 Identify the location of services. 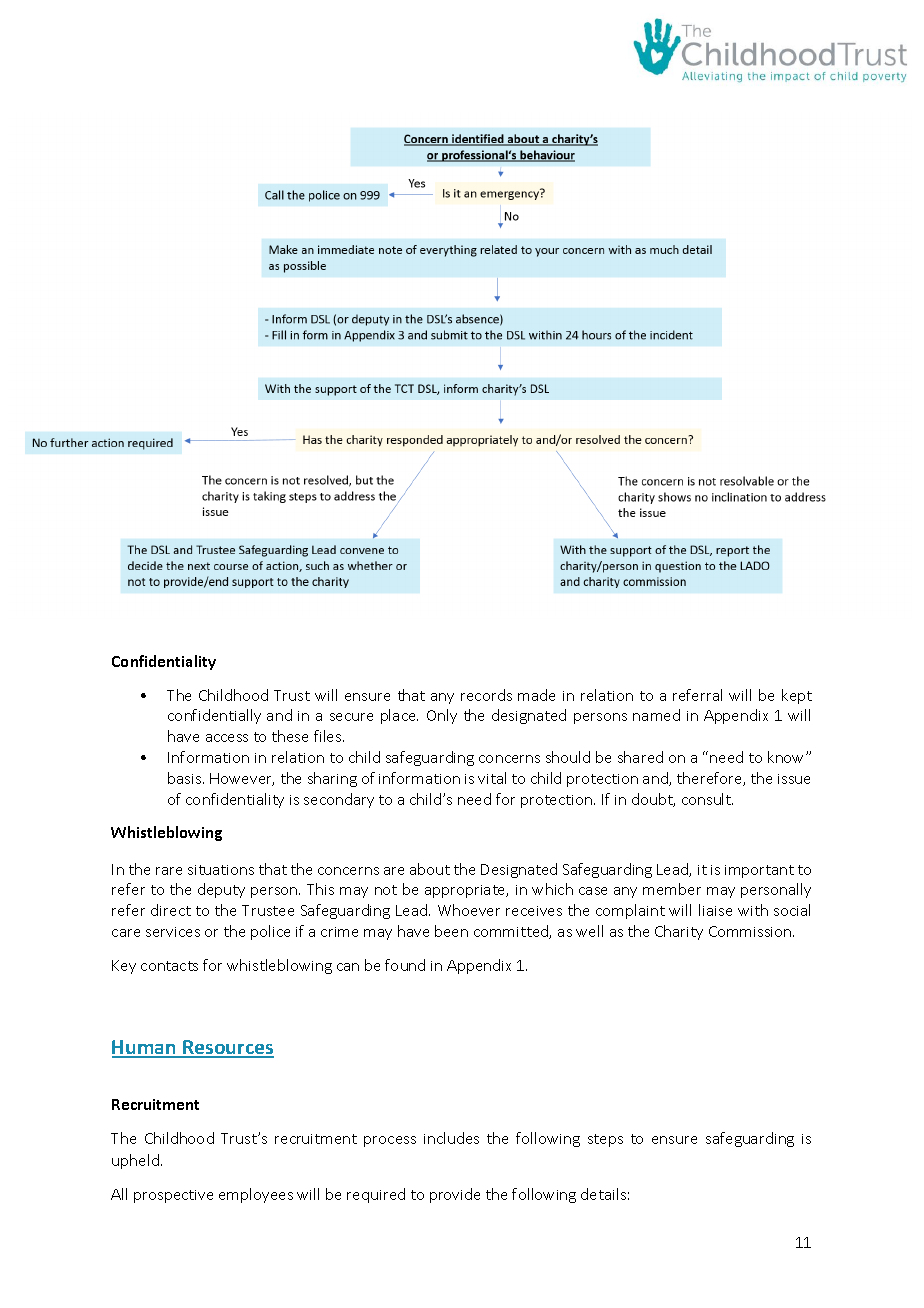
(173, 932).
